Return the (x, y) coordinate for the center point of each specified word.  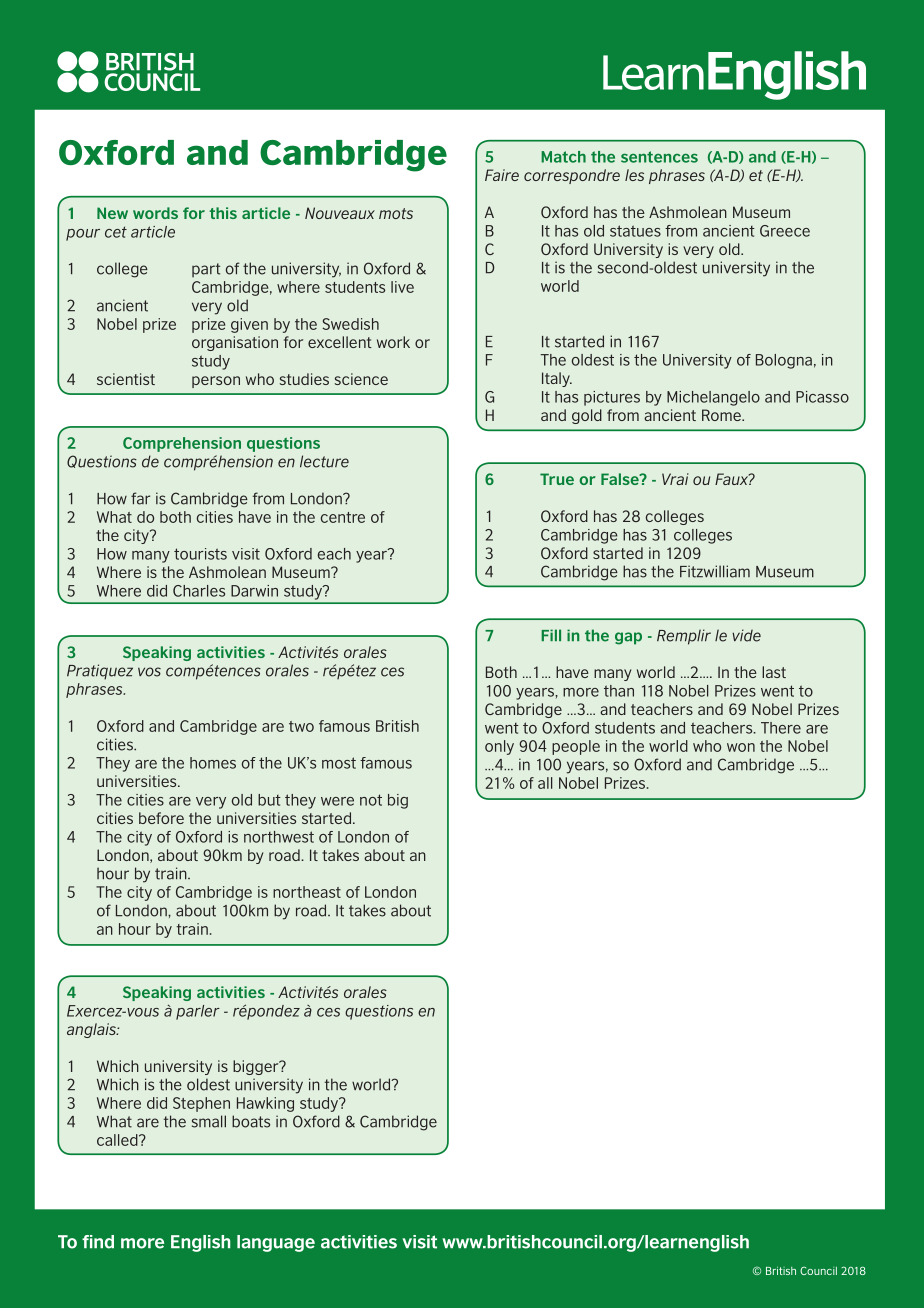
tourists (200, 554)
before (161, 818)
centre (343, 517)
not (371, 800)
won (741, 747)
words (155, 213)
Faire (502, 175)
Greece (785, 231)
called (118, 1140)
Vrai (675, 479)
